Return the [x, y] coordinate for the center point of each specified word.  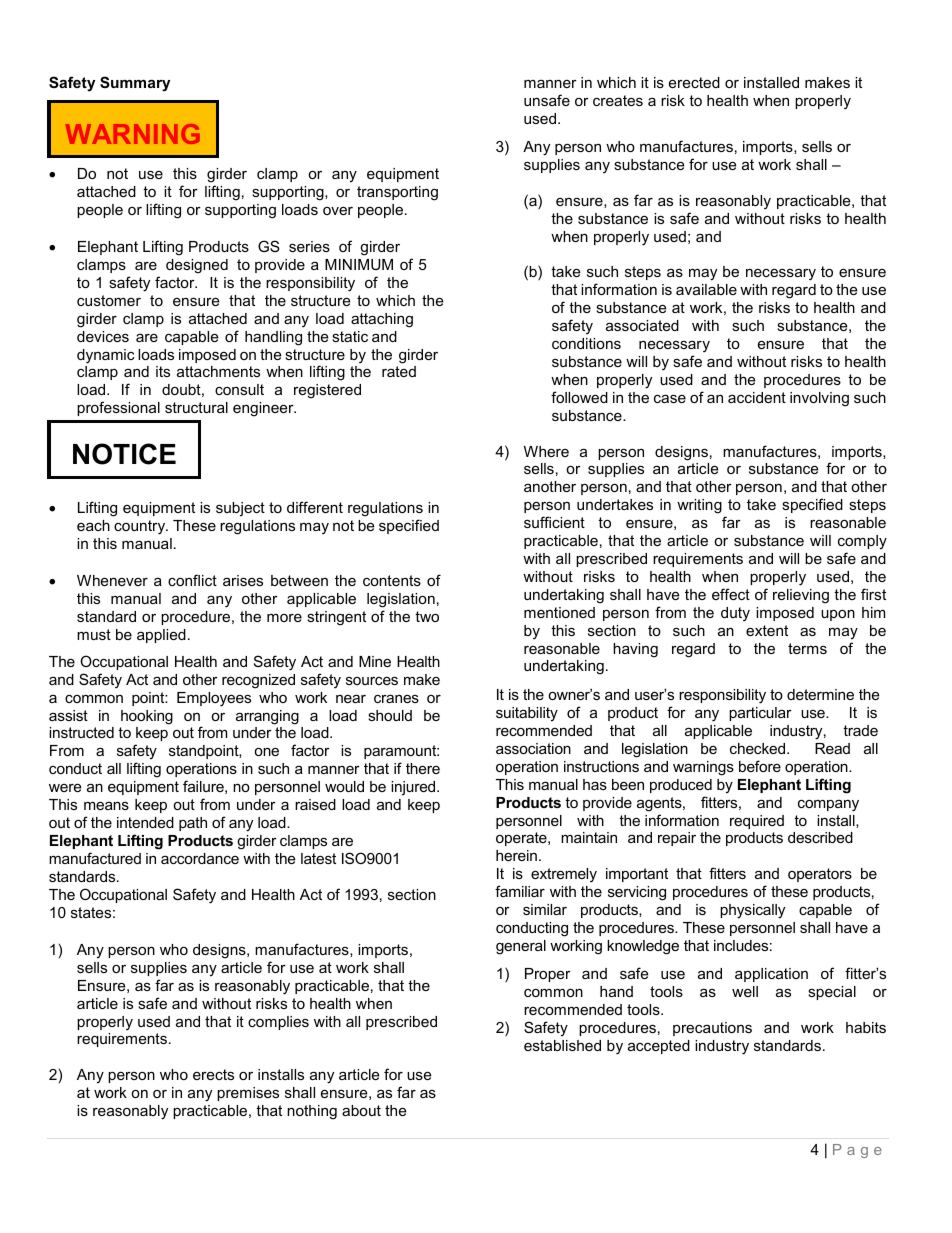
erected [694, 82]
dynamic [105, 356]
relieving [801, 596]
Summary [135, 84]
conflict [192, 580]
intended [145, 822]
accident [757, 397]
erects [213, 1074]
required [757, 822]
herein [516, 855]
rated [399, 371]
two [427, 616]
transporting [397, 193]
